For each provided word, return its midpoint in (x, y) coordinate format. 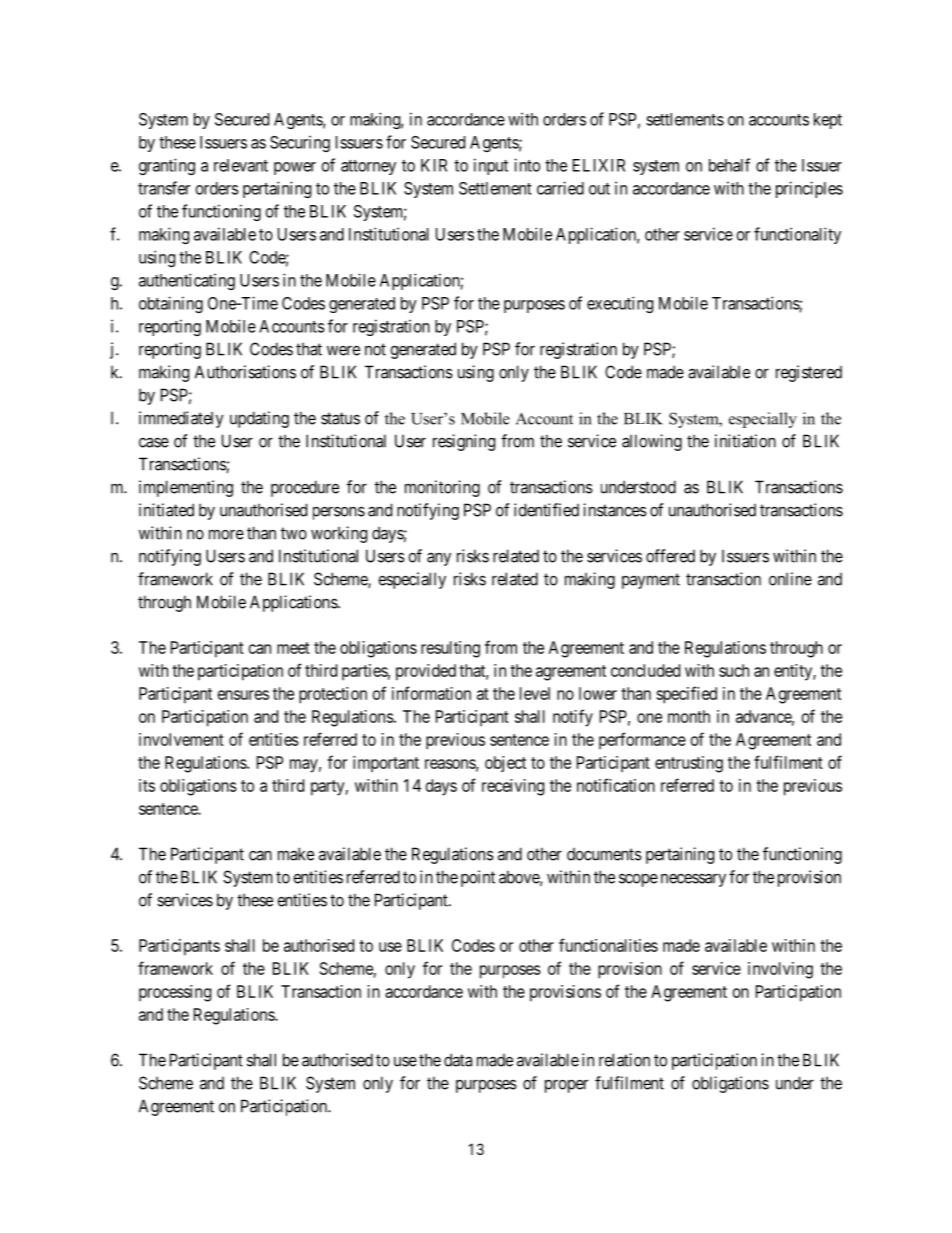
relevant (241, 165)
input (491, 166)
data (458, 1060)
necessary (693, 880)
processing (175, 993)
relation (624, 1060)
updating (259, 419)
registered (809, 373)
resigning (464, 442)
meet (293, 648)
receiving (513, 787)
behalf (729, 165)
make (296, 854)
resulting (450, 649)
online (790, 579)
